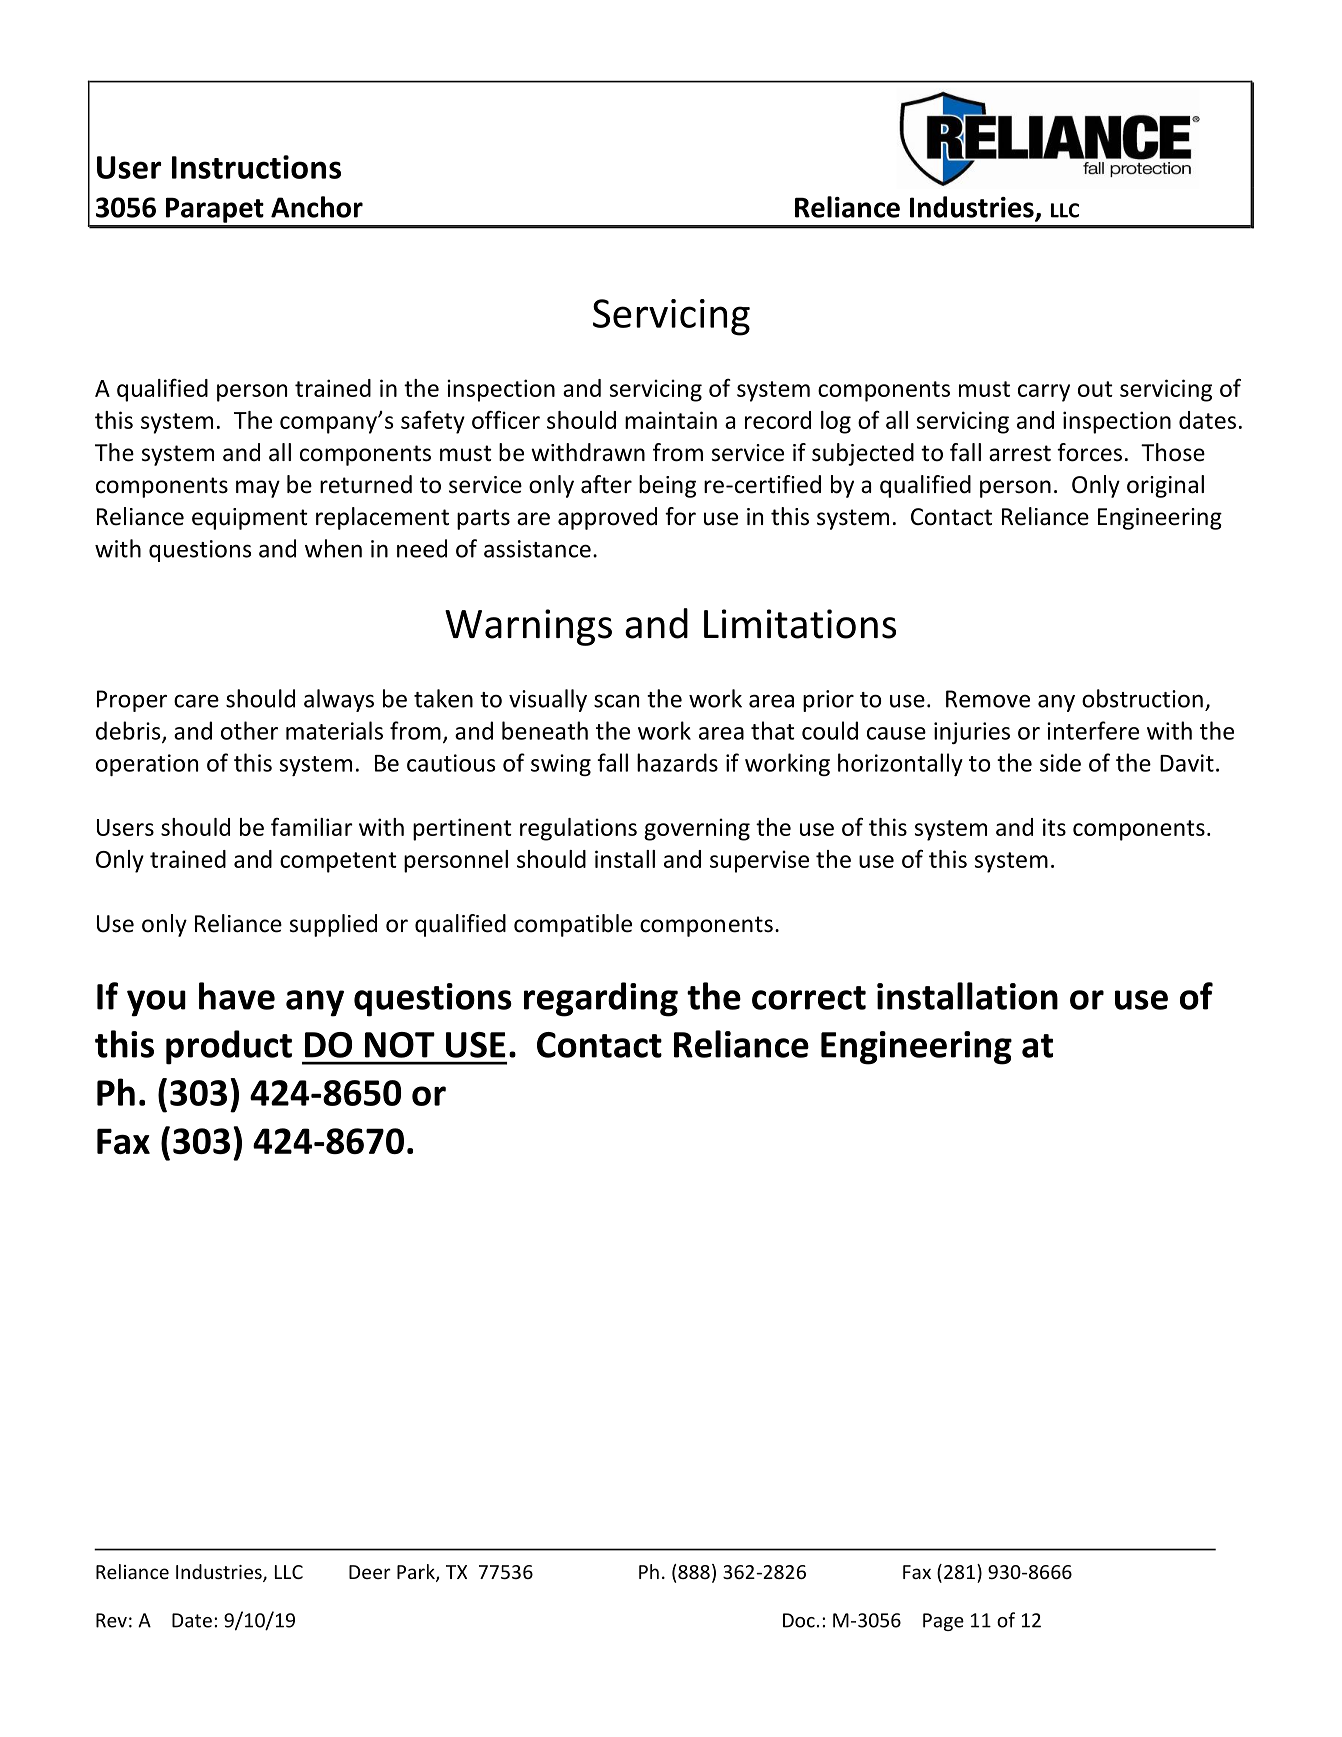 This screenshot has width=1342, height=1737. I want to click on maintain, so click(671, 420).
